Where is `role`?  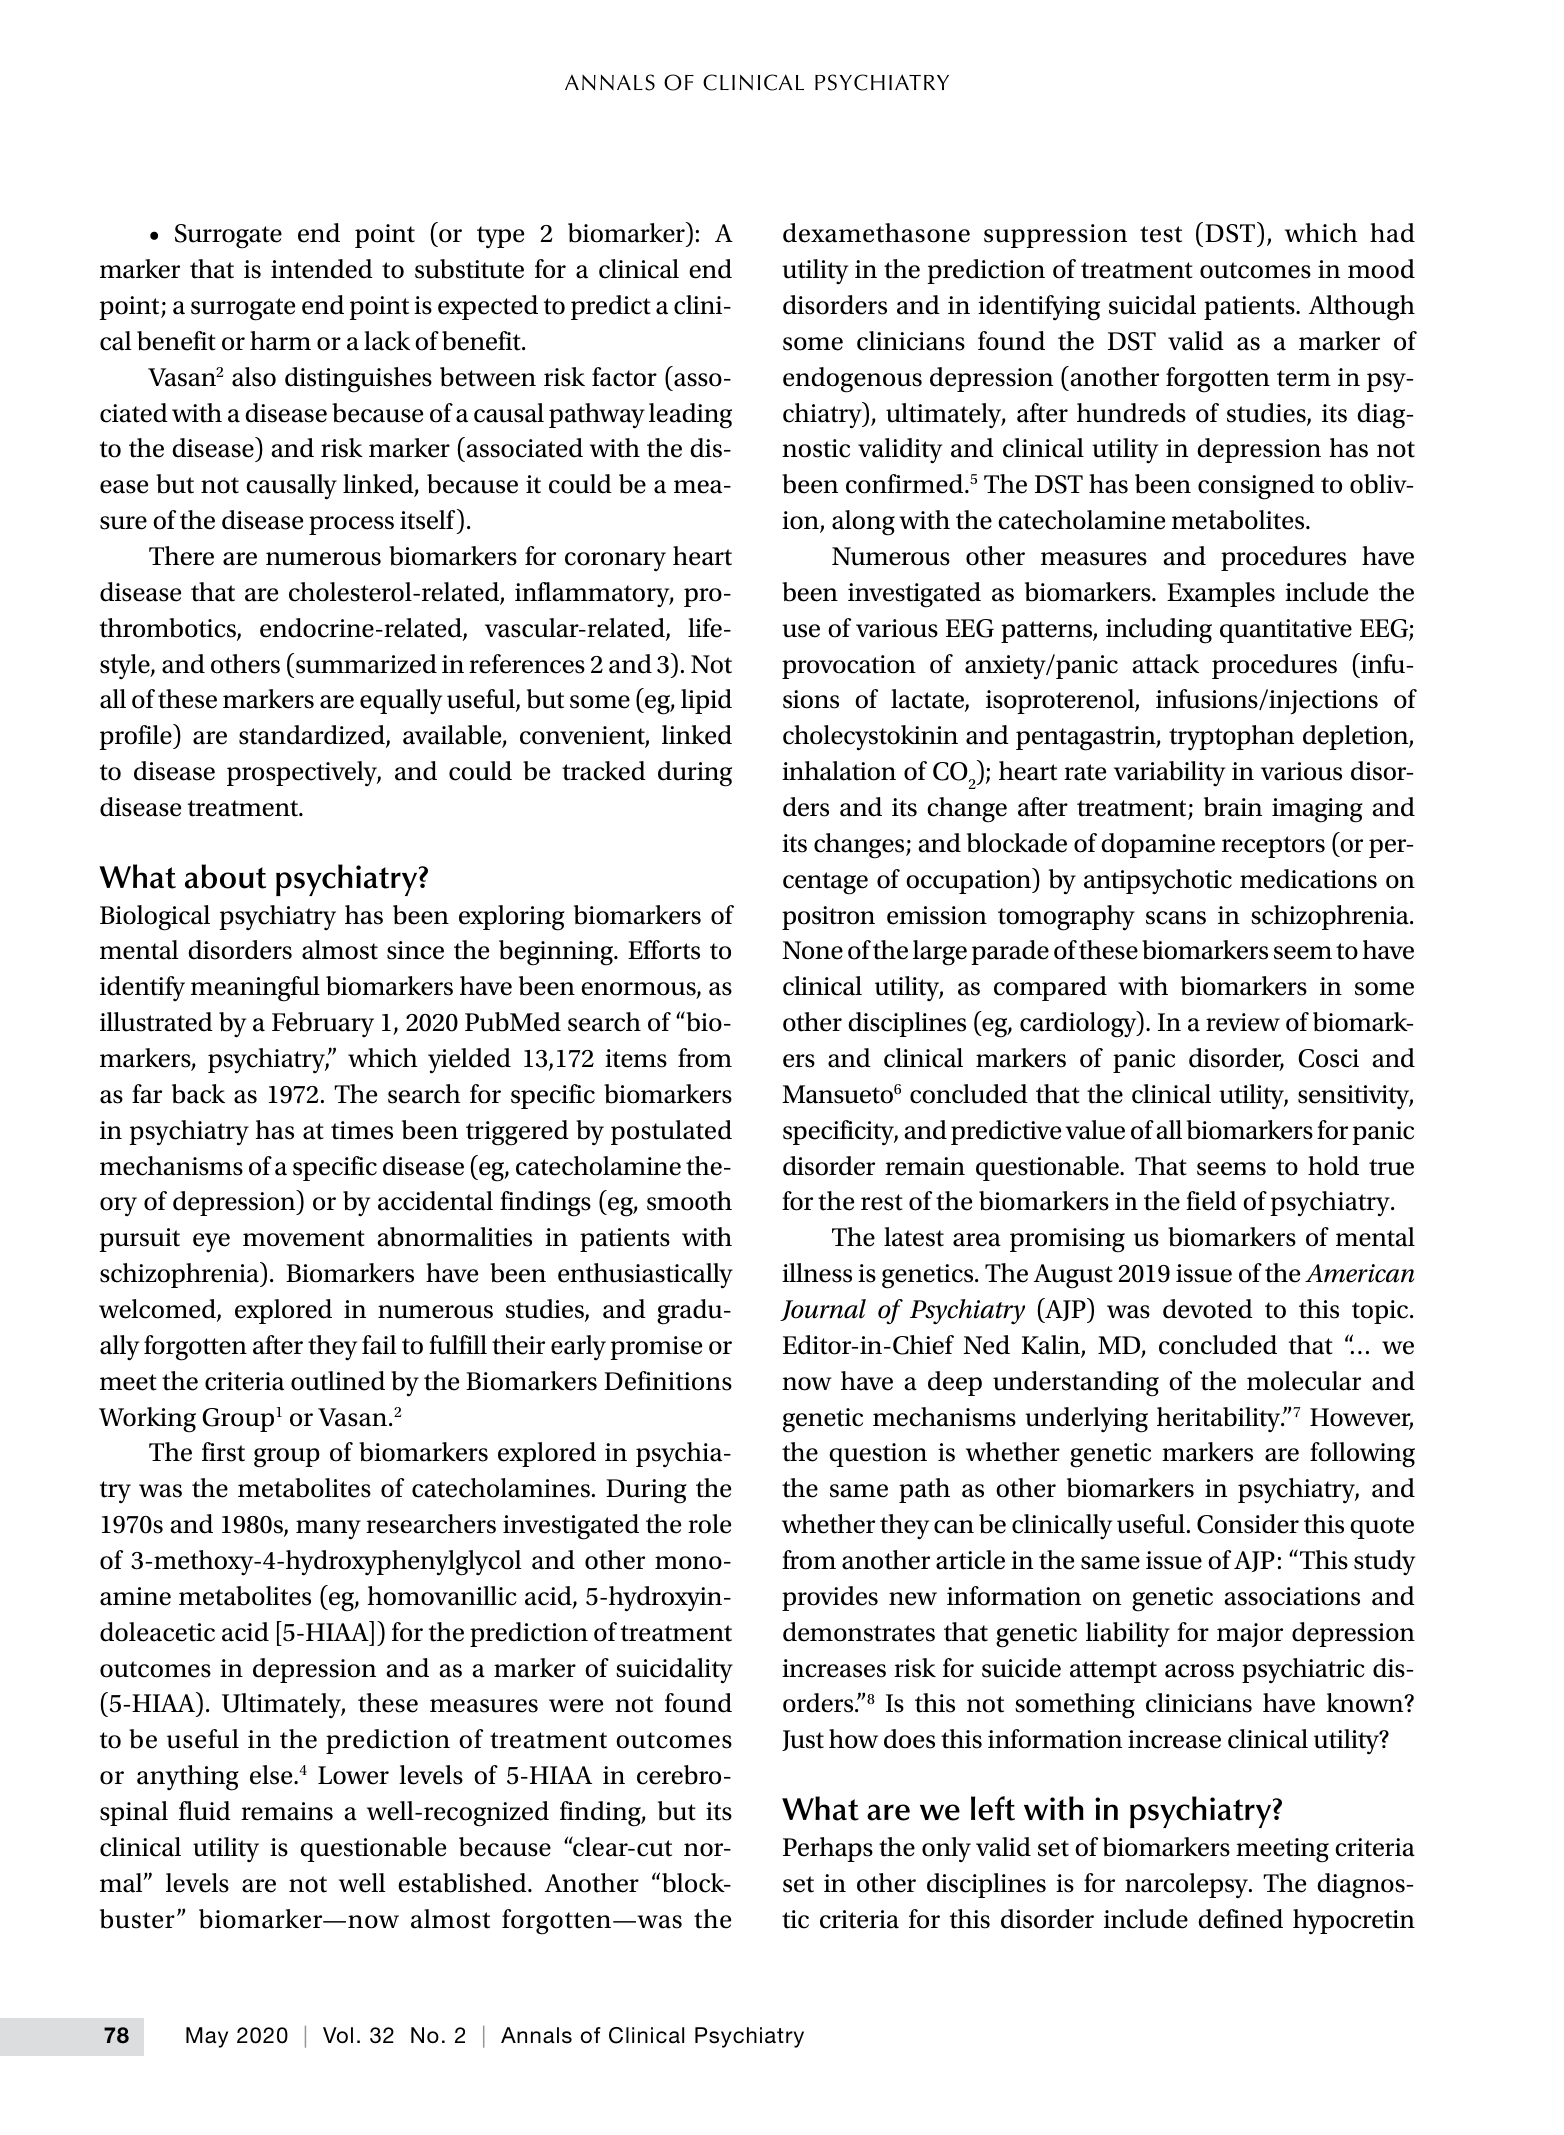 role is located at coordinates (709, 1524).
